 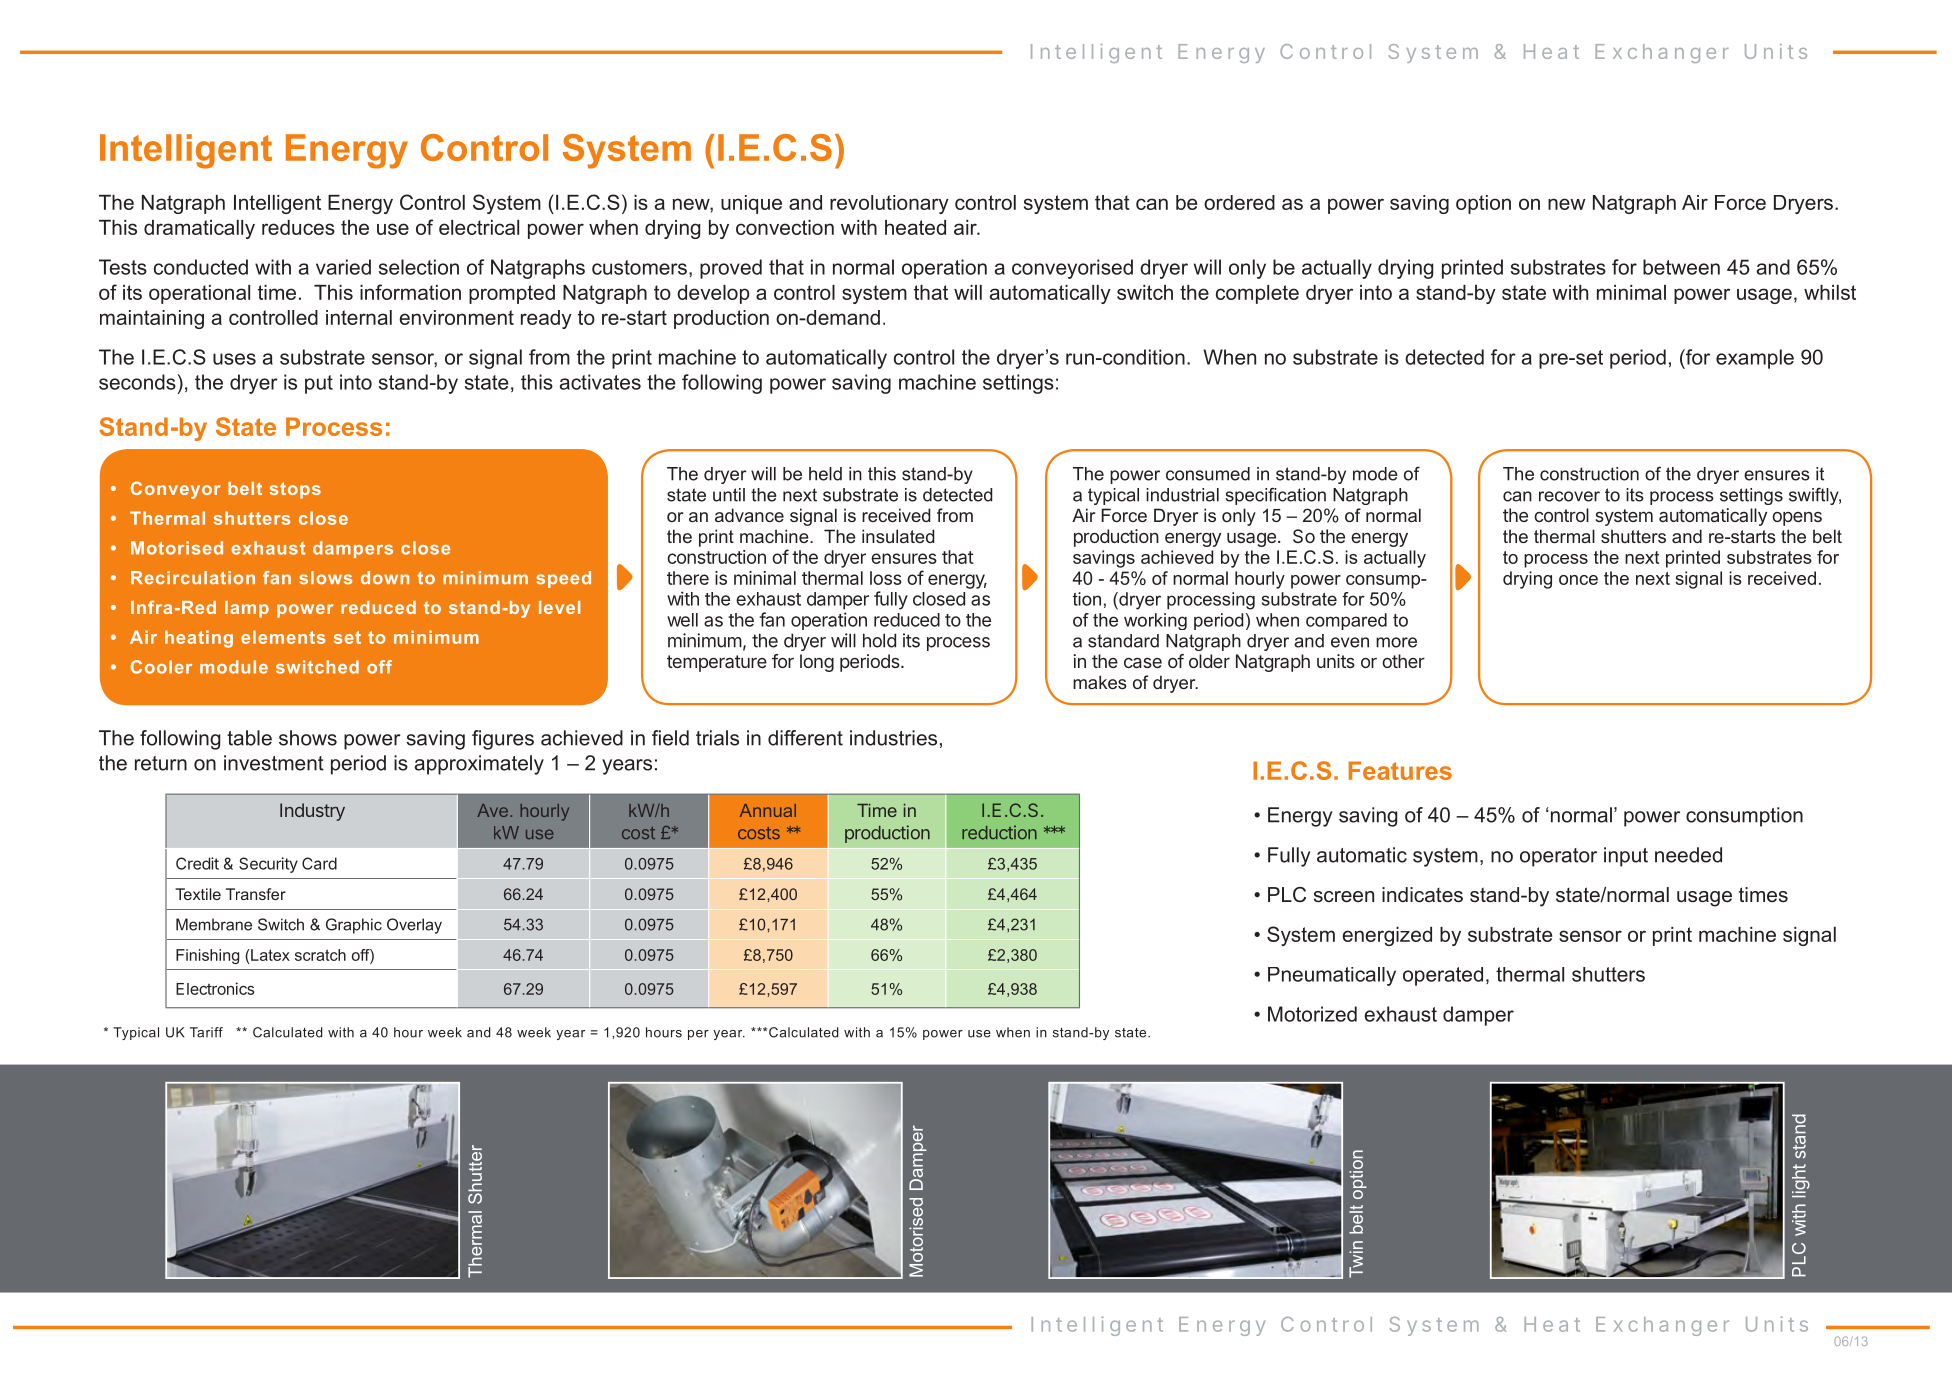 I want to click on lamp, so click(x=247, y=609).
